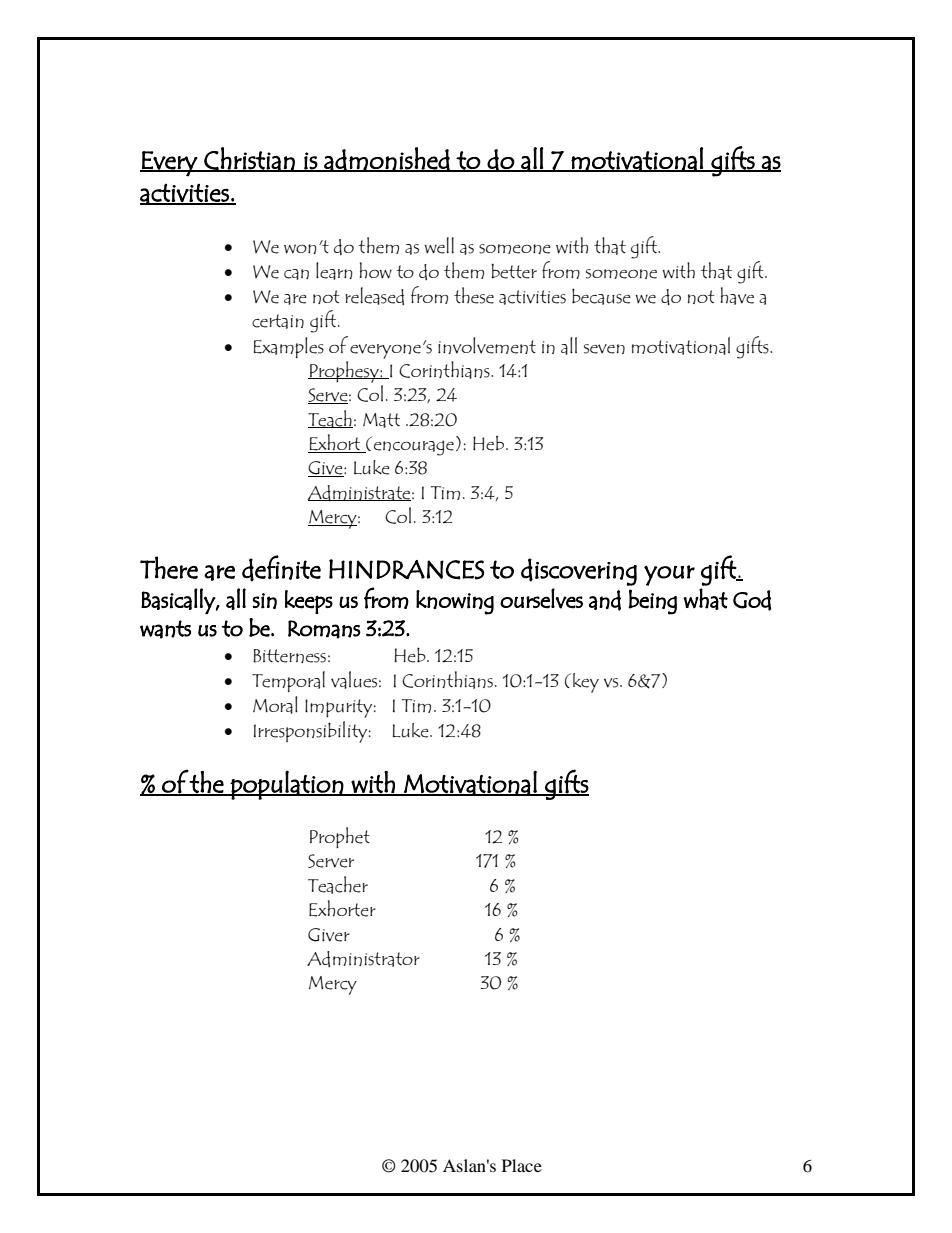 The height and width of the screenshot is (1233, 952). Describe the element at coordinates (281, 568) in the screenshot. I see `definite` at that location.
